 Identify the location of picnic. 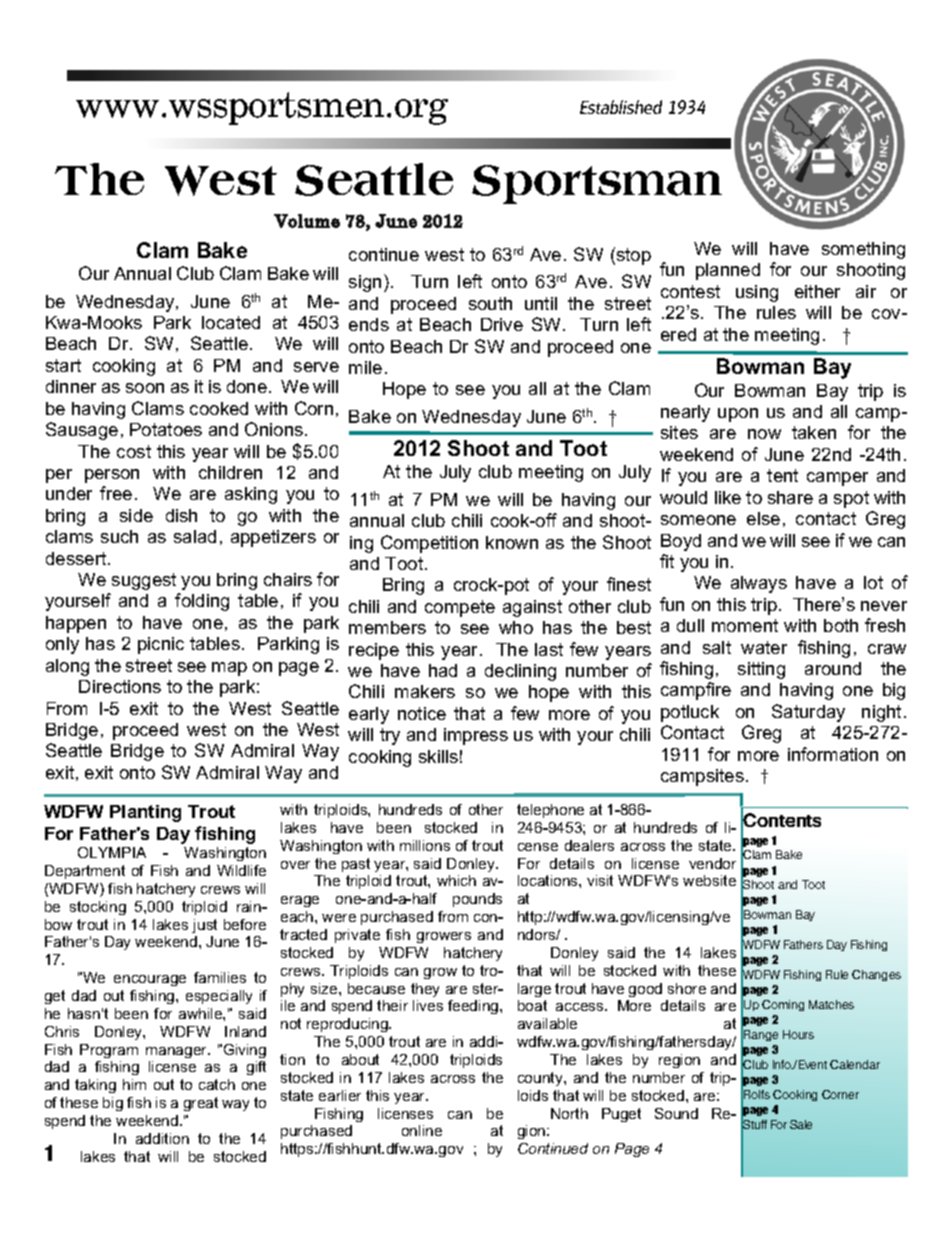
(161, 645).
